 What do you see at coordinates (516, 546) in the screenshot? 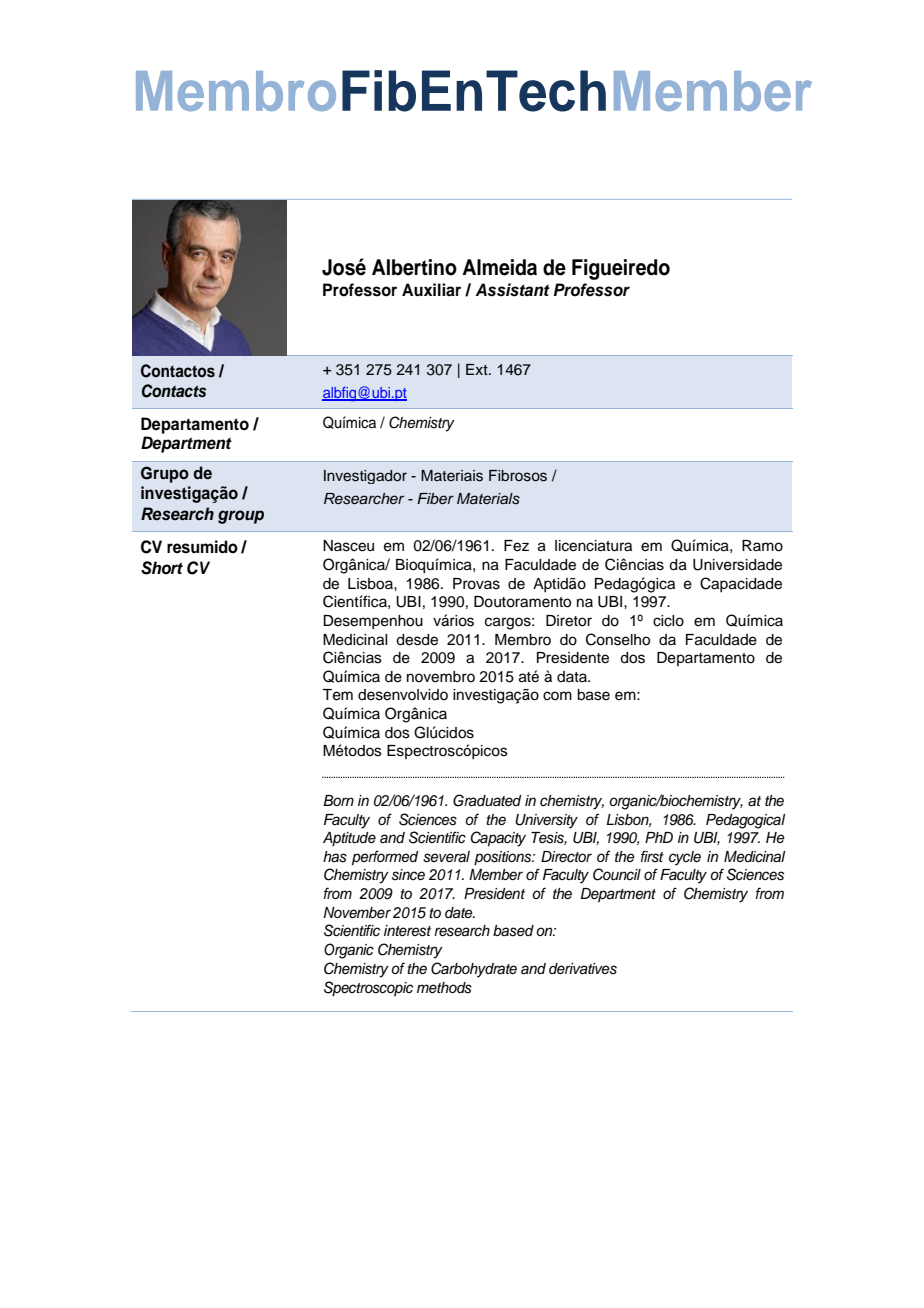
I see `Fez` at bounding box center [516, 546].
